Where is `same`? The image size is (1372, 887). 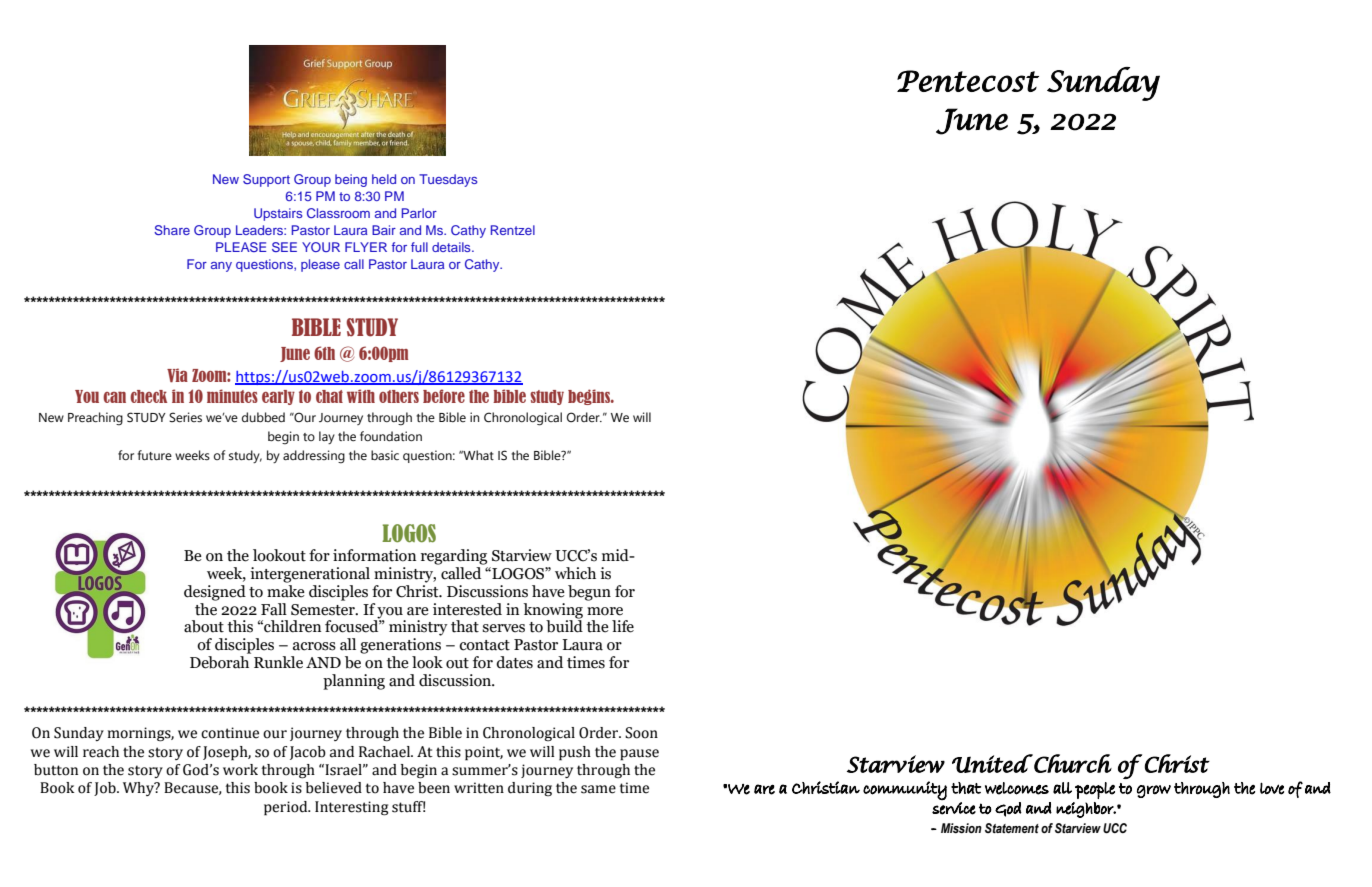 same is located at coordinates (598, 789).
